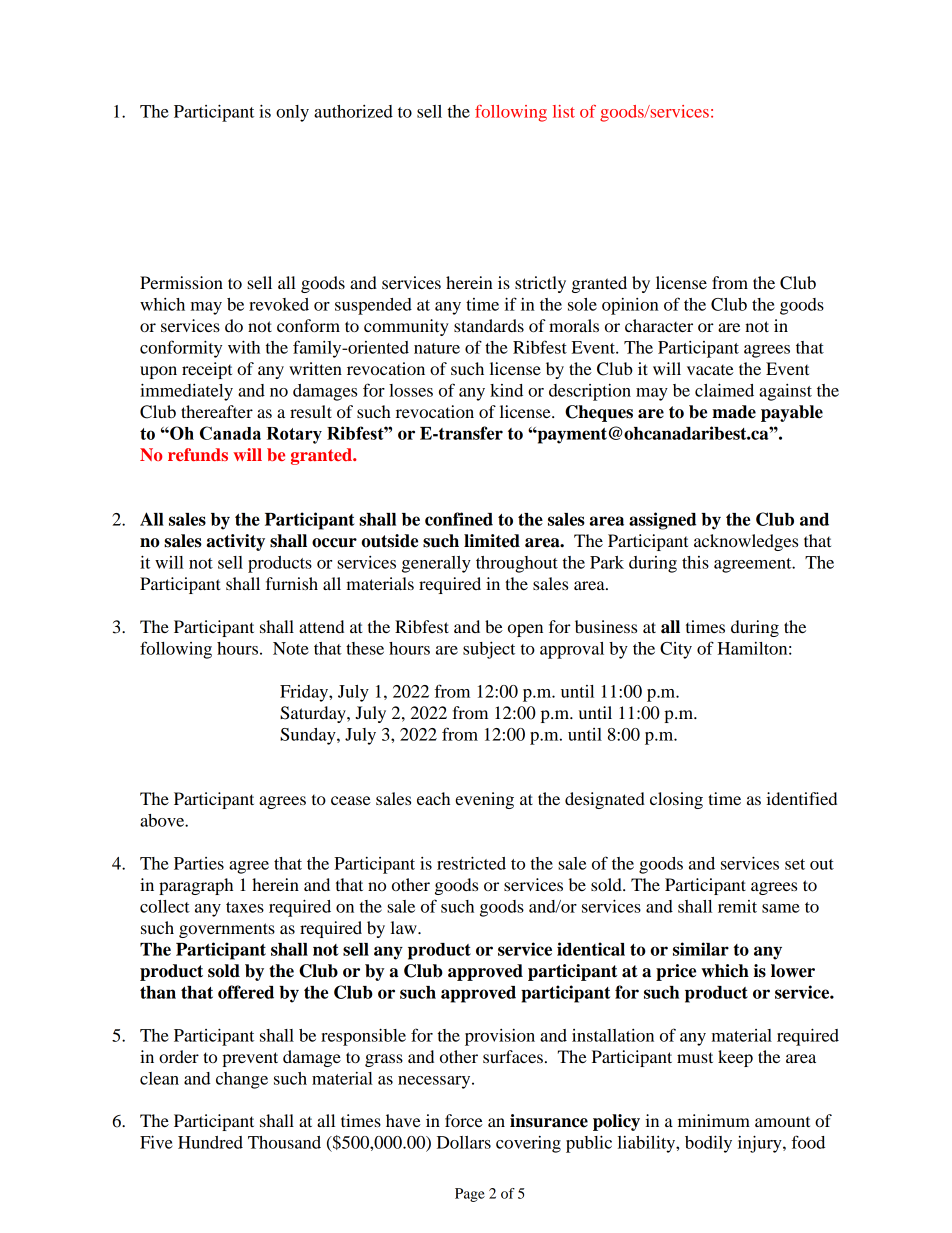  I want to click on evening, so click(484, 800).
